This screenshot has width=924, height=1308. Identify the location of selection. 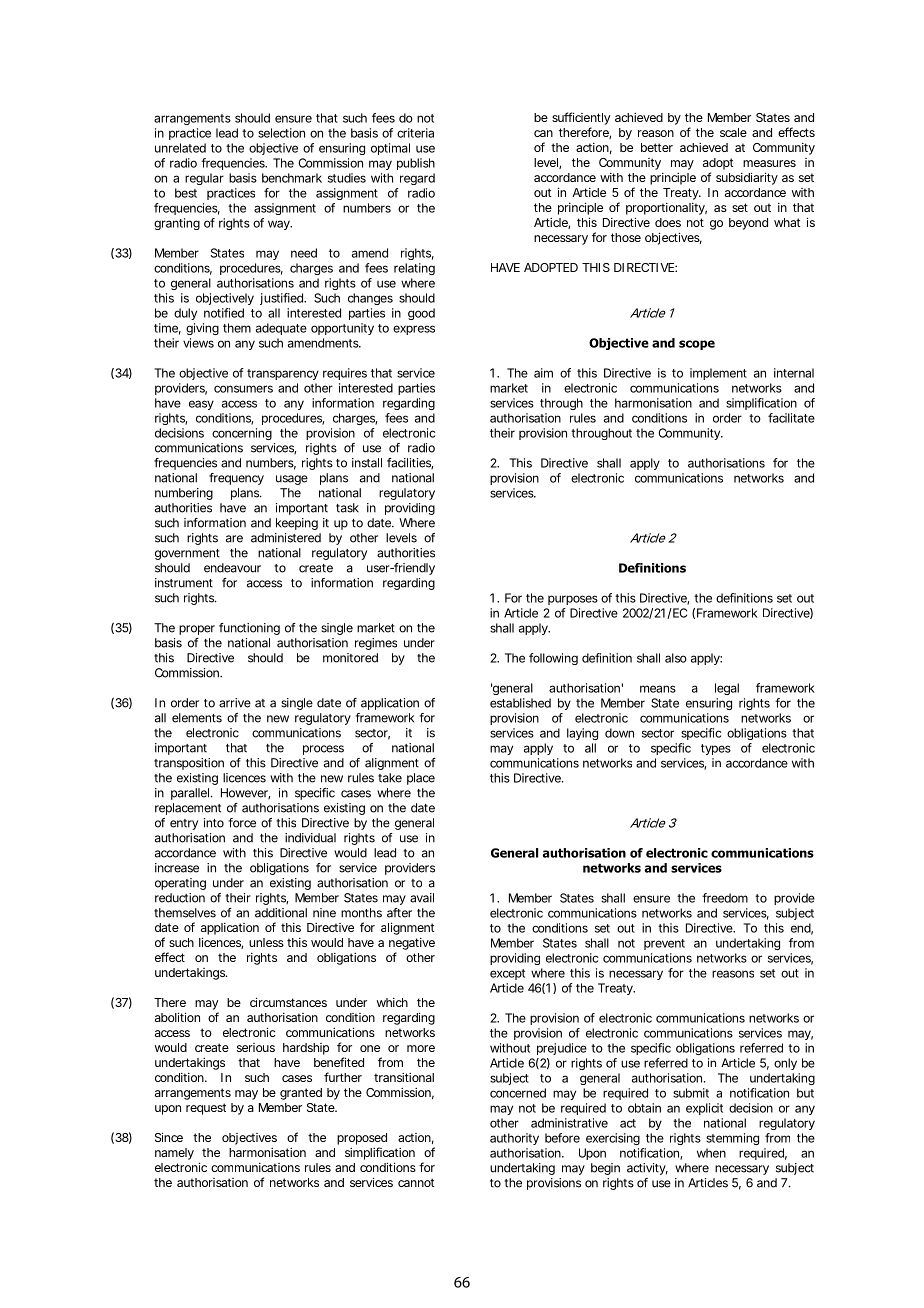
(281, 133).
